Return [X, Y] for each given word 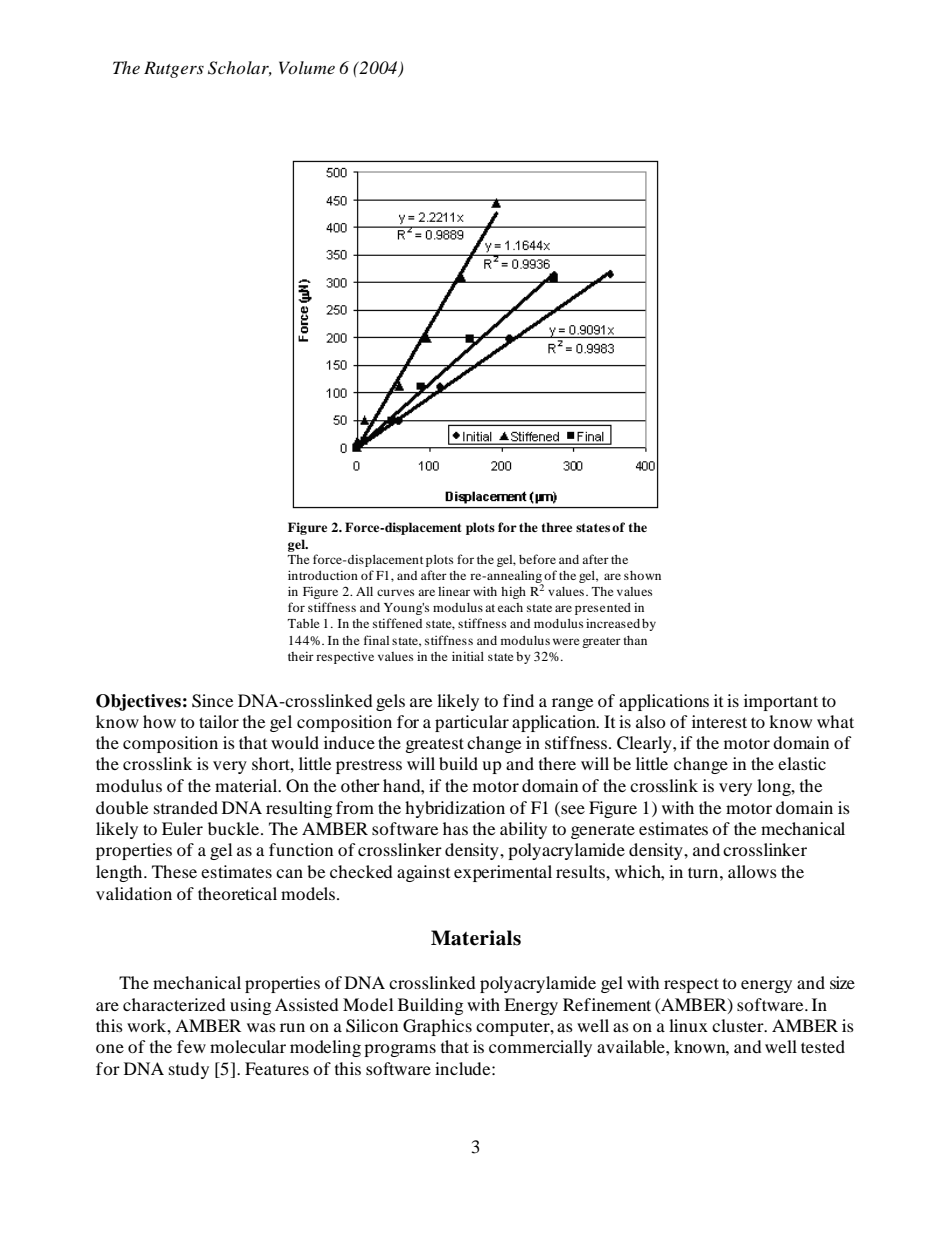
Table [304, 623]
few [191, 1046]
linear [454, 591]
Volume [307, 67]
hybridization [455, 809]
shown [642, 575]
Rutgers [174, 69]
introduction [323, 575]
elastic [802, 763]
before [537, 559]
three [557, 527]
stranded [186, 807]
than [635, 640]
